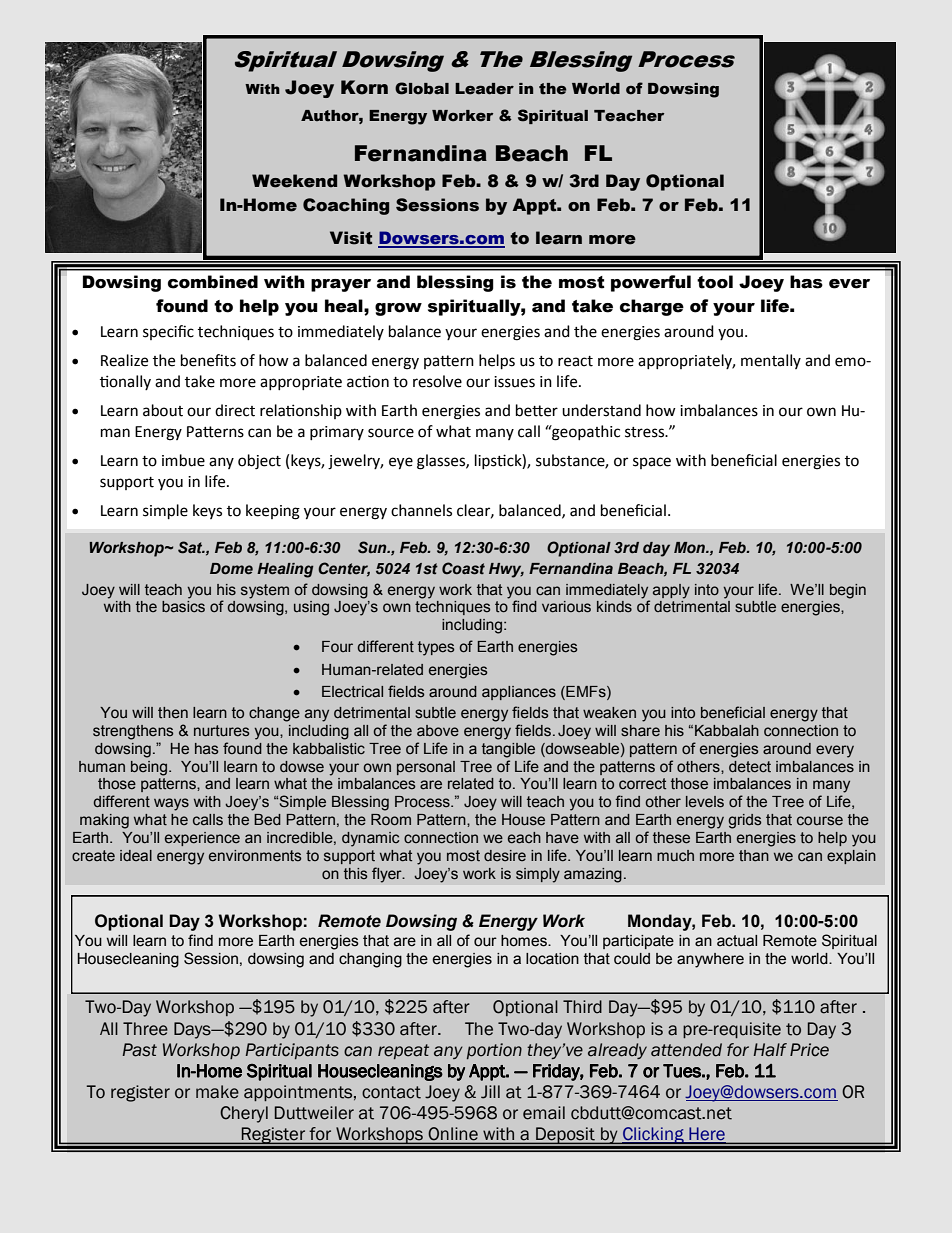 The width and height of the image is (952, 1233). I want to click on basics, so click(183, 607).
